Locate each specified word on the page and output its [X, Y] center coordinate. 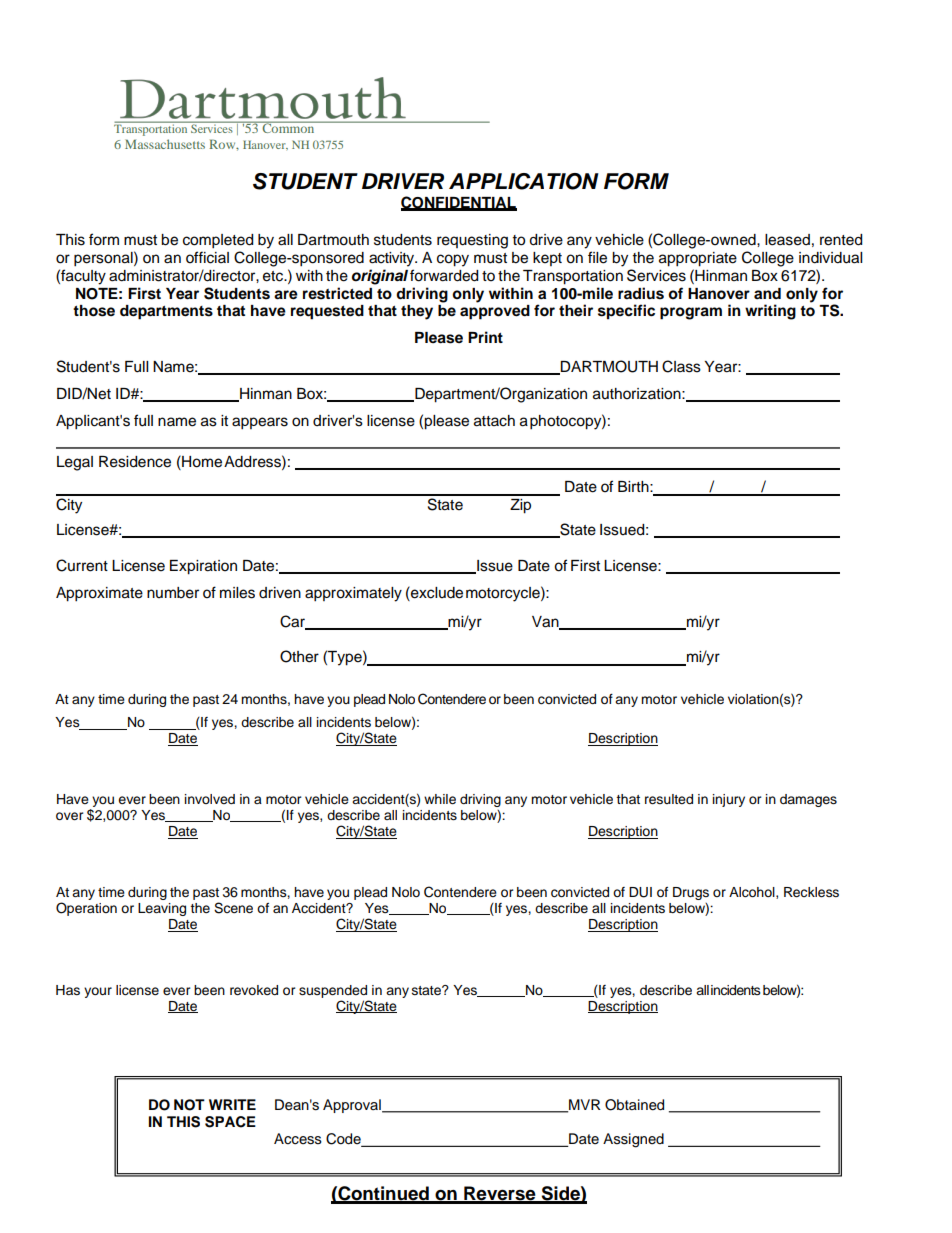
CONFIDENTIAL [459, 203]
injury [729, 800]
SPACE [230, 1122]
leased [787, 240]
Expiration [203, 567]
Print [485, 337]
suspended [333, 991]
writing [770, 312]
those [94, 311]
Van [546, 622]
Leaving [162, 909]
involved [210, 799]
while [440, 799]
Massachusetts [165, 144]
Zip [520, 506]
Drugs [691, 893]
